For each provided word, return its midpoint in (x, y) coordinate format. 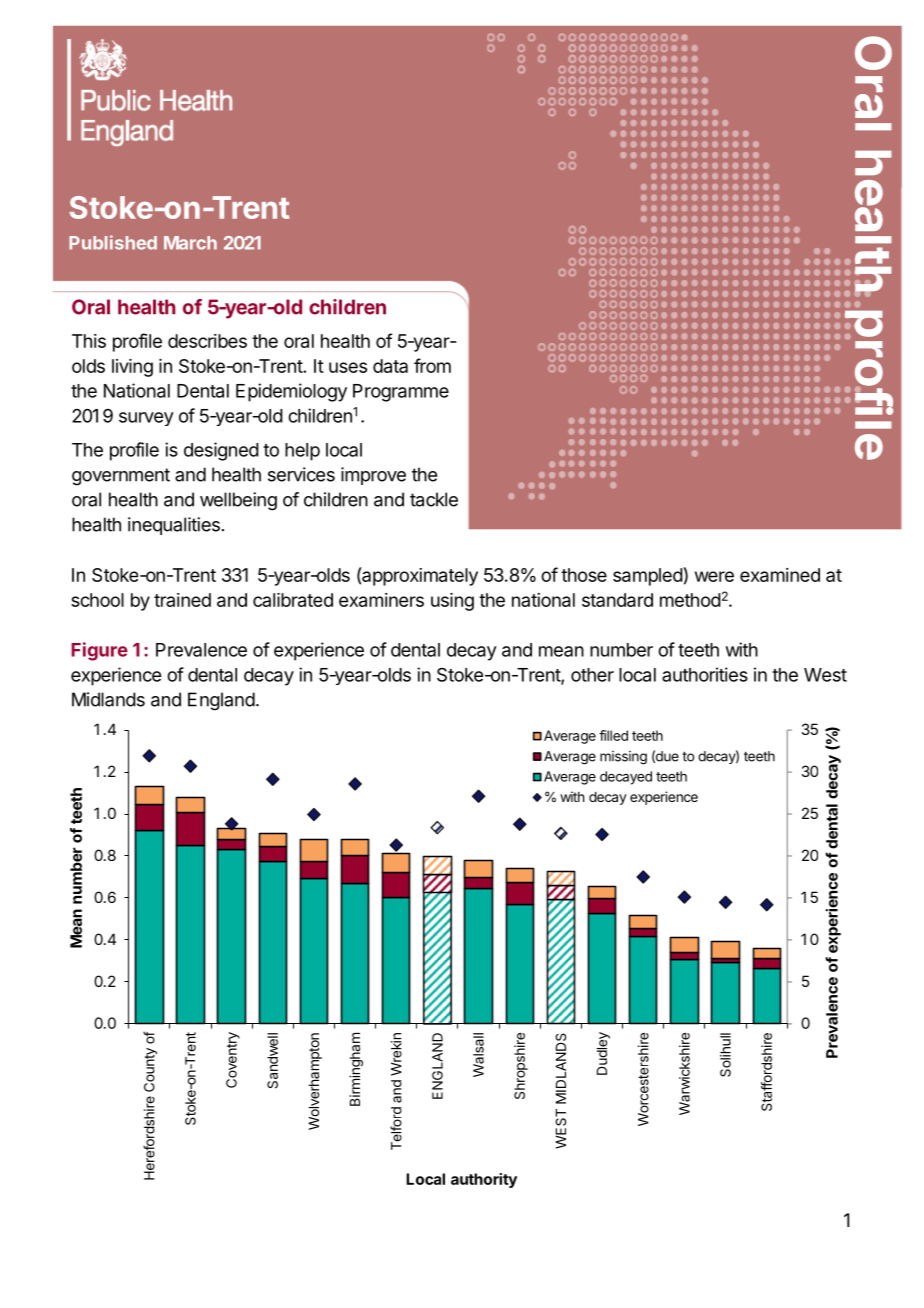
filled (613, 735)
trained (182, 600)
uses (348, 367)
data (390, 366)
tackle (434, 499)
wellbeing (238, 501)
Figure (99, 651)
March (190, 243)
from (432, 365)
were (714, 576)
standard (617, 600)
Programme (401, 393)
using (452, 602)
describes (207, 341)
